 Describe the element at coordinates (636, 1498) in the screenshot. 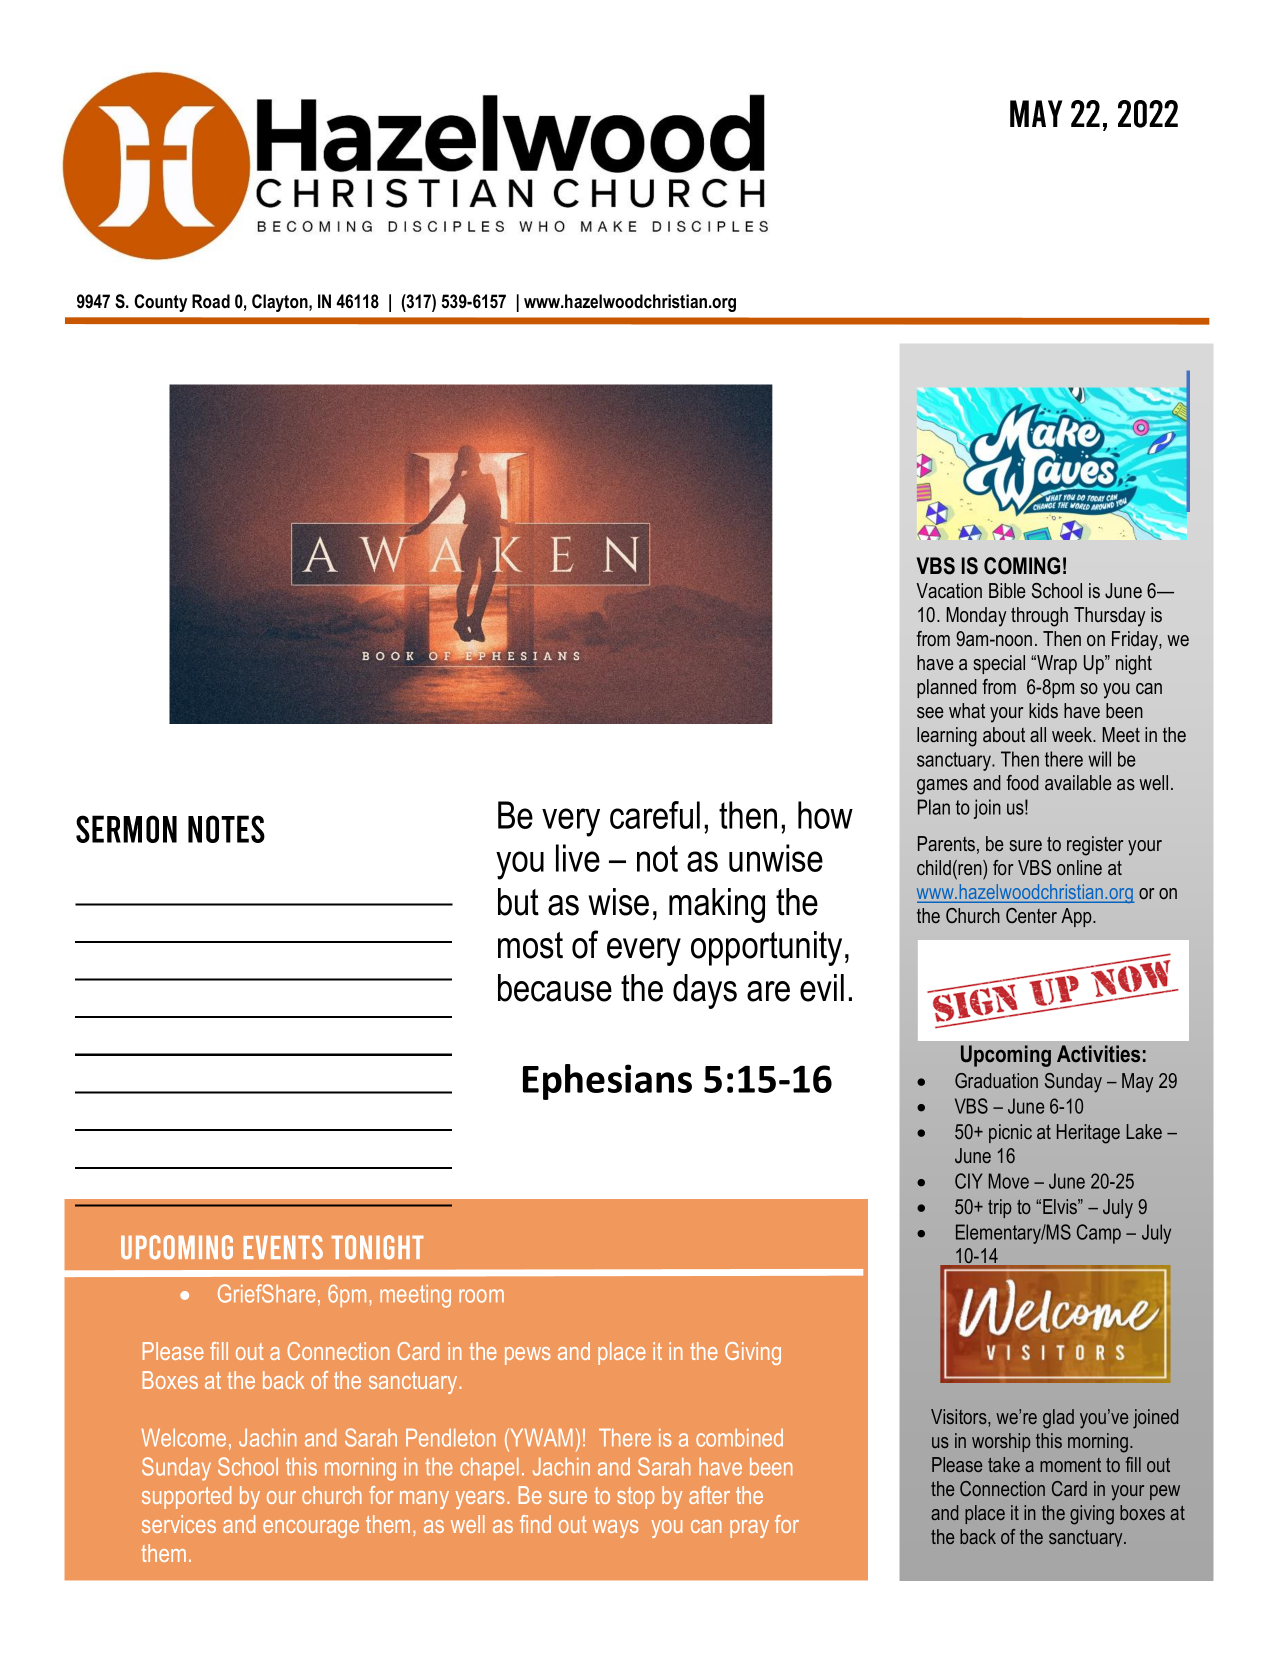

I see `stop` at that location.
